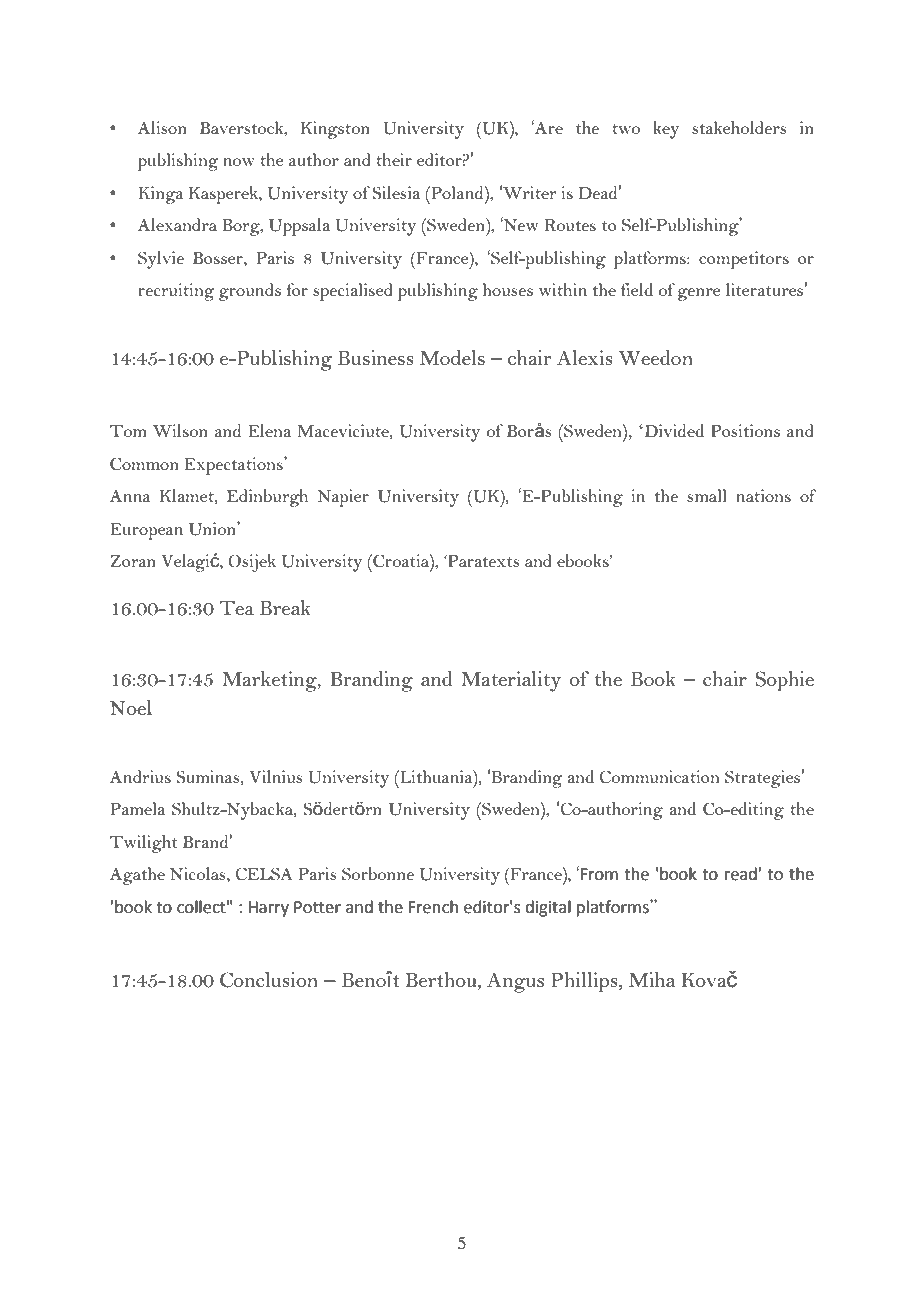 The width and height of the page is (924, 1309). Describe the element at coordinates (673, 430) in the page. I see `Divided` at that location.
